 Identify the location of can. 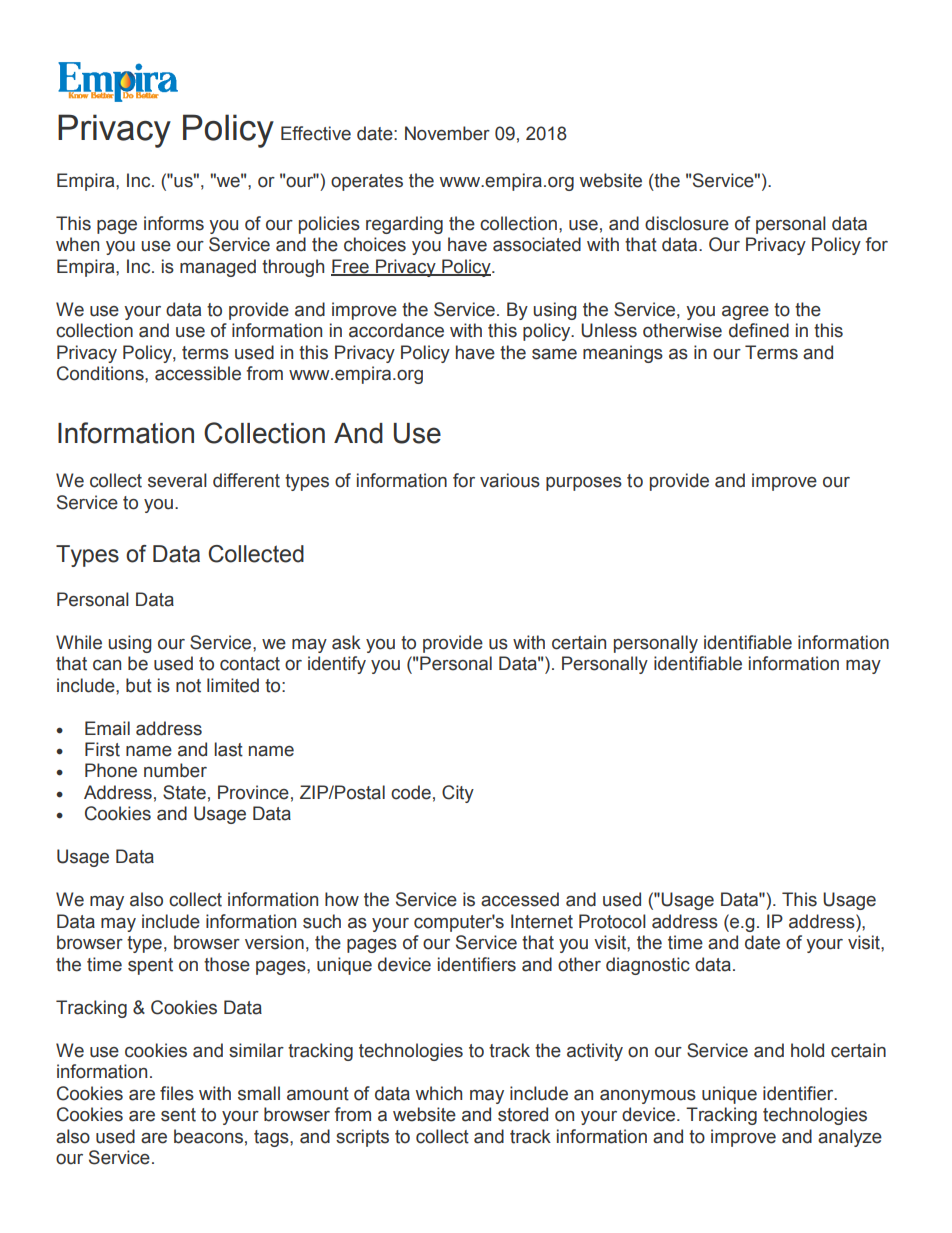
(107, 665).
